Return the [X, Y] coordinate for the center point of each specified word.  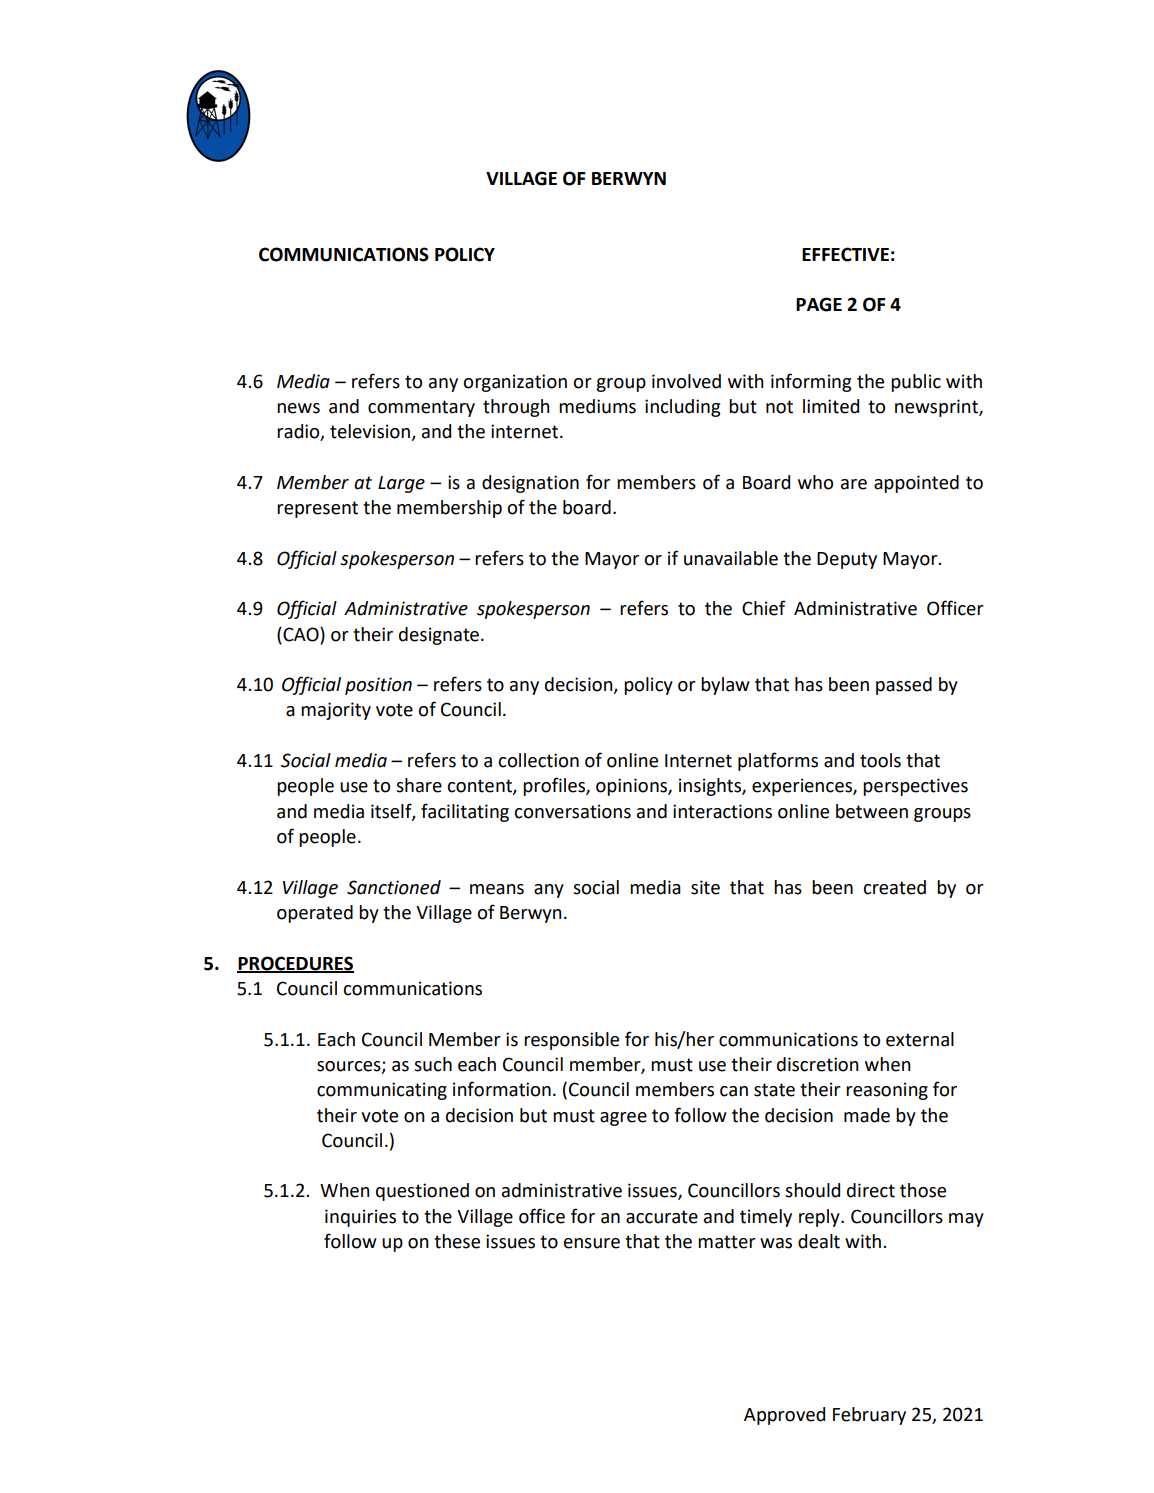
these [457, 1241]
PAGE [819, 304]
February [869, 1416]
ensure [592, 1243]
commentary [421, 408]
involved [686, 381]
